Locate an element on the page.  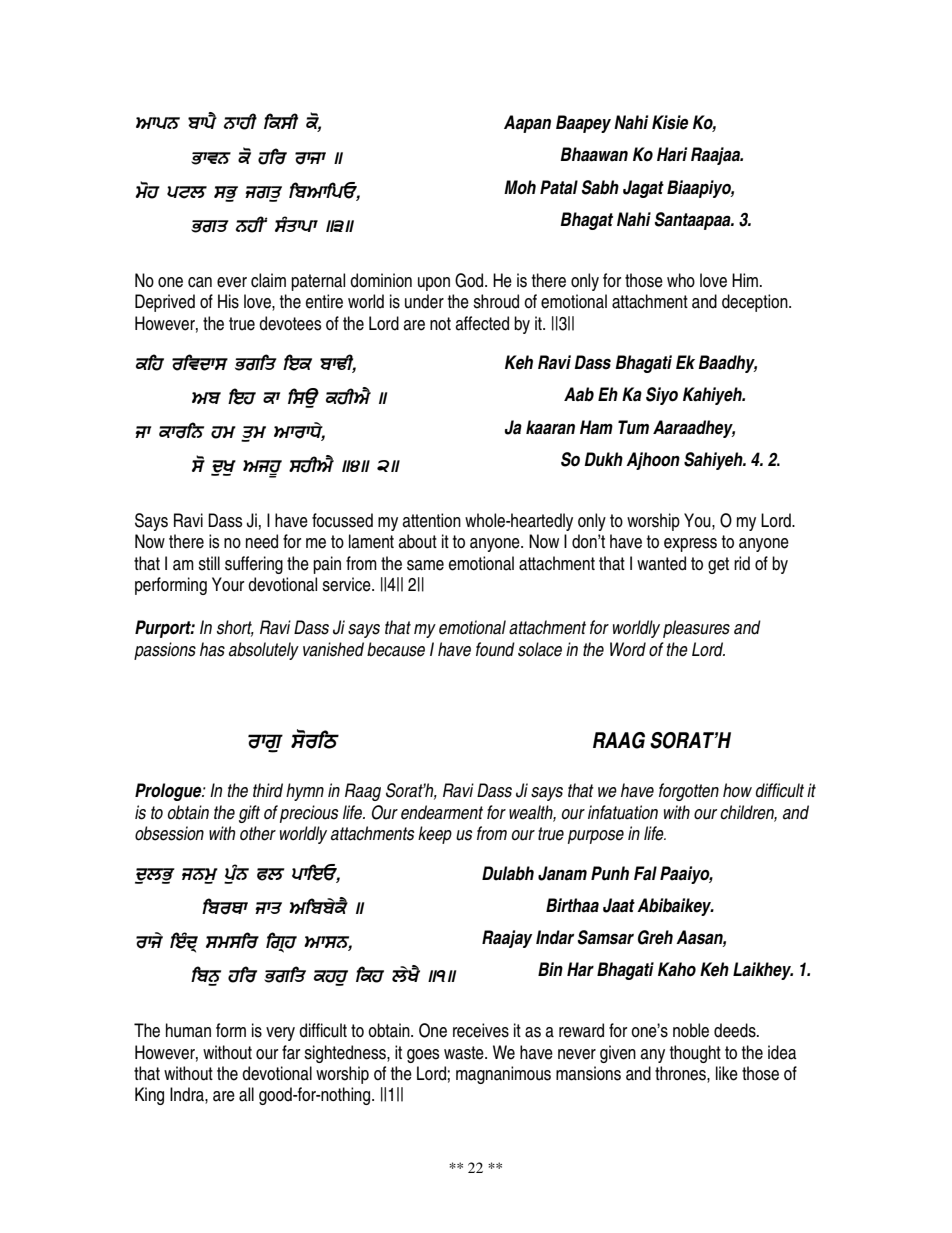
need is located at coordinates (262, 541).
